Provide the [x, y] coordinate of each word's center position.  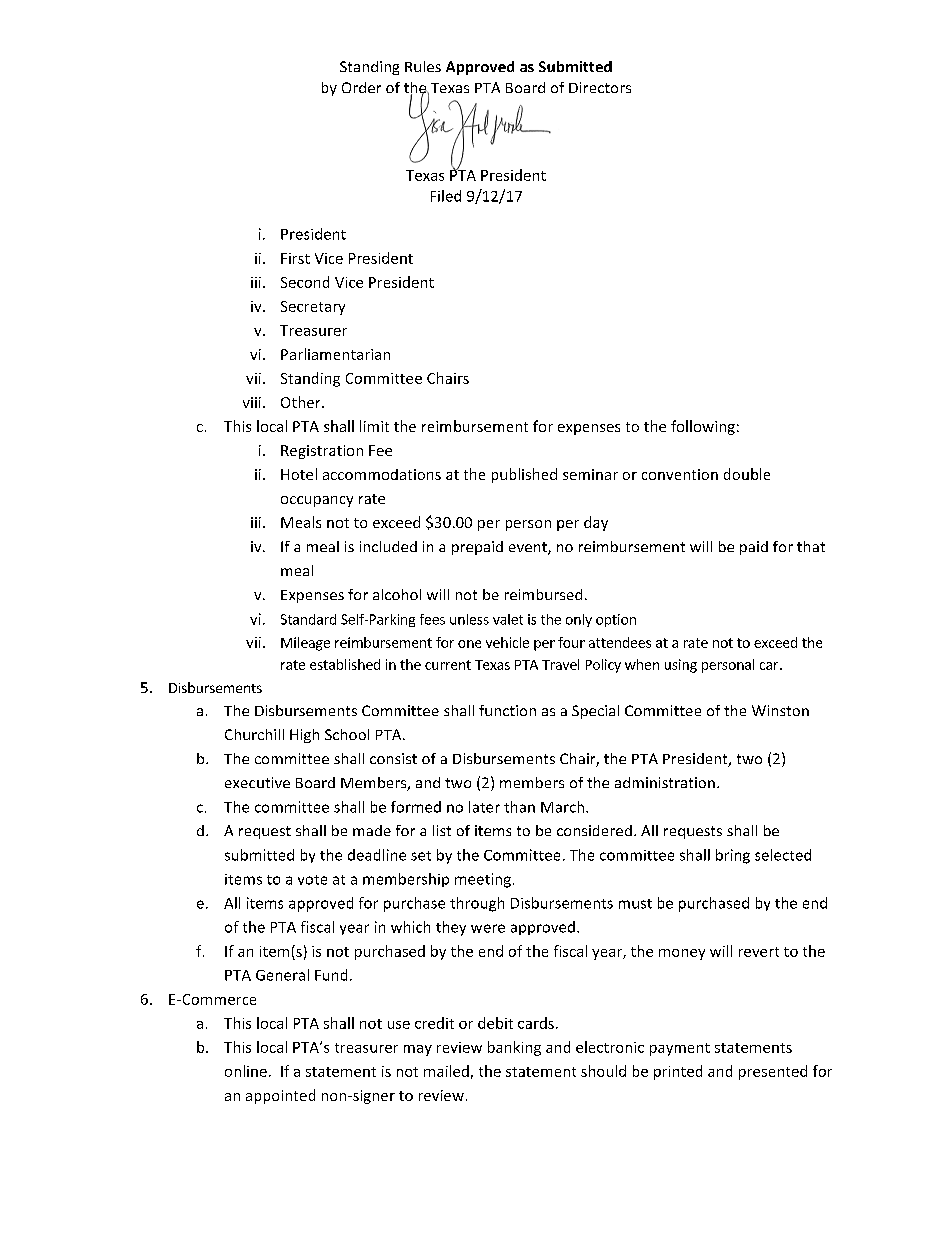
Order [361, 87]
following [703, 427]
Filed [446, 196]
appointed [280, 1096]
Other [302, 402]
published [524, 475]
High [304, 736]
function [507, 710]
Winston [780, 710]
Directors [600, 87]
